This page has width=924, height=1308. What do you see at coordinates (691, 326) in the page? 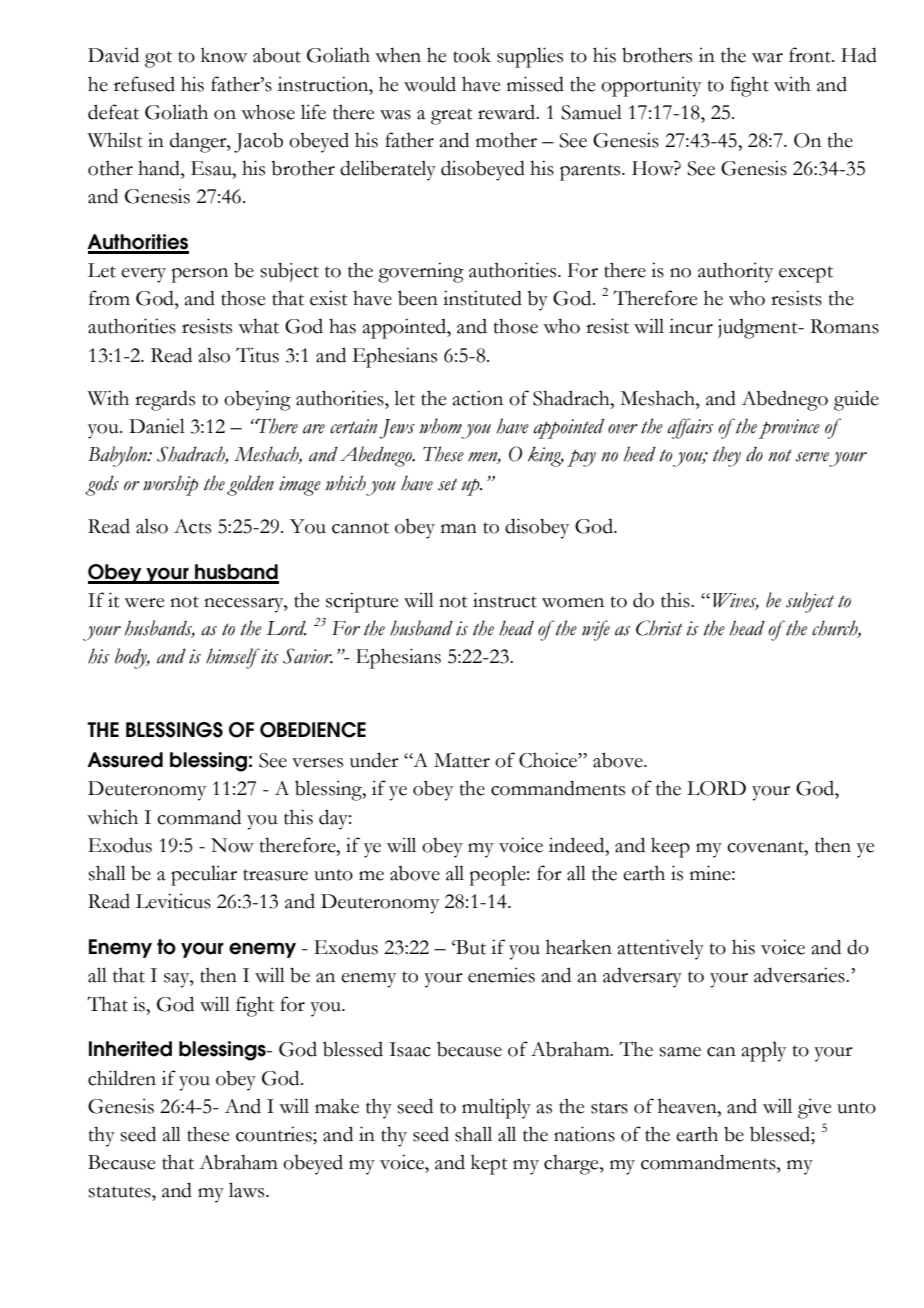
I see `incur` at bounding box center [691, 326].
